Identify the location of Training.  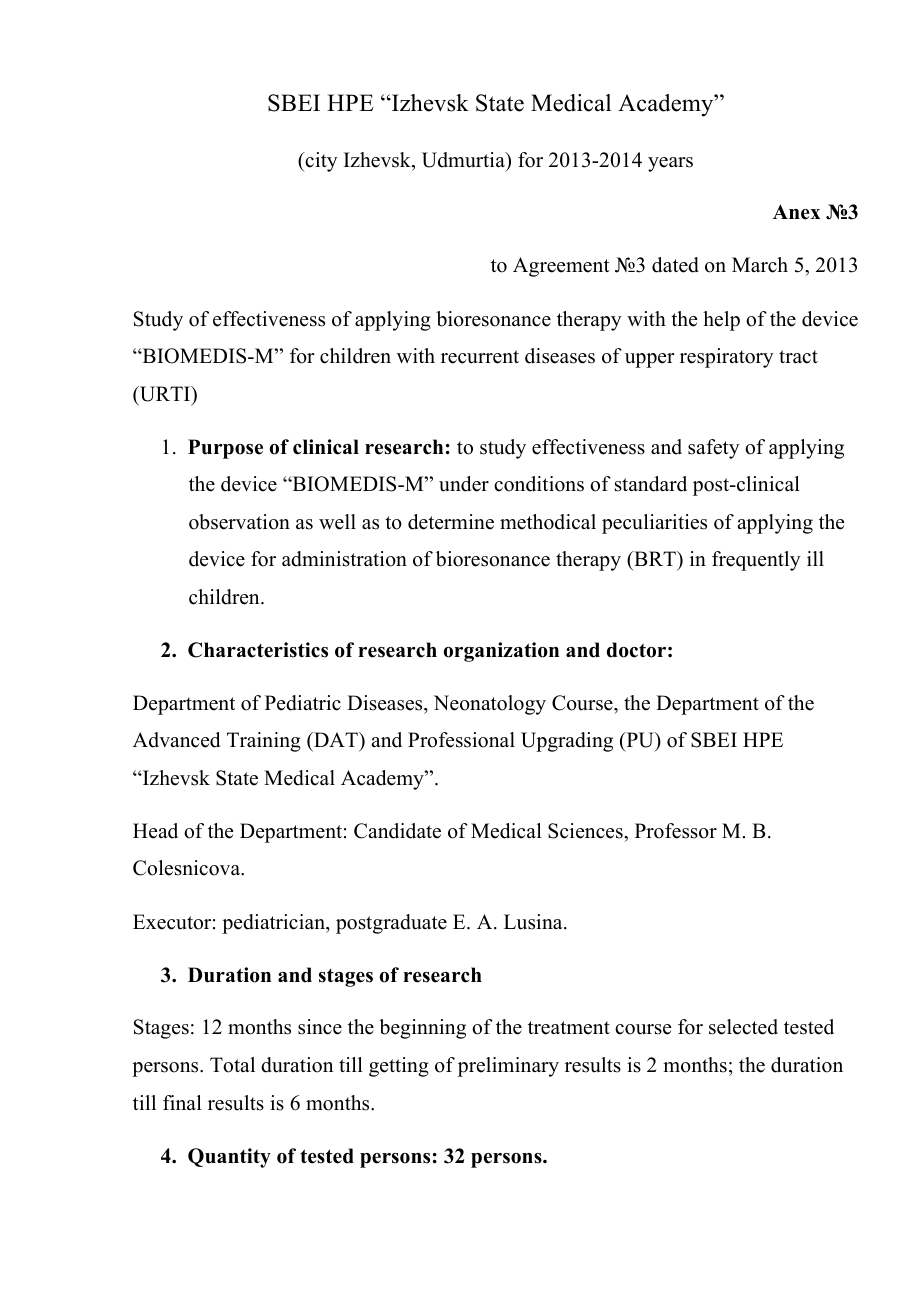
(264, 742).
